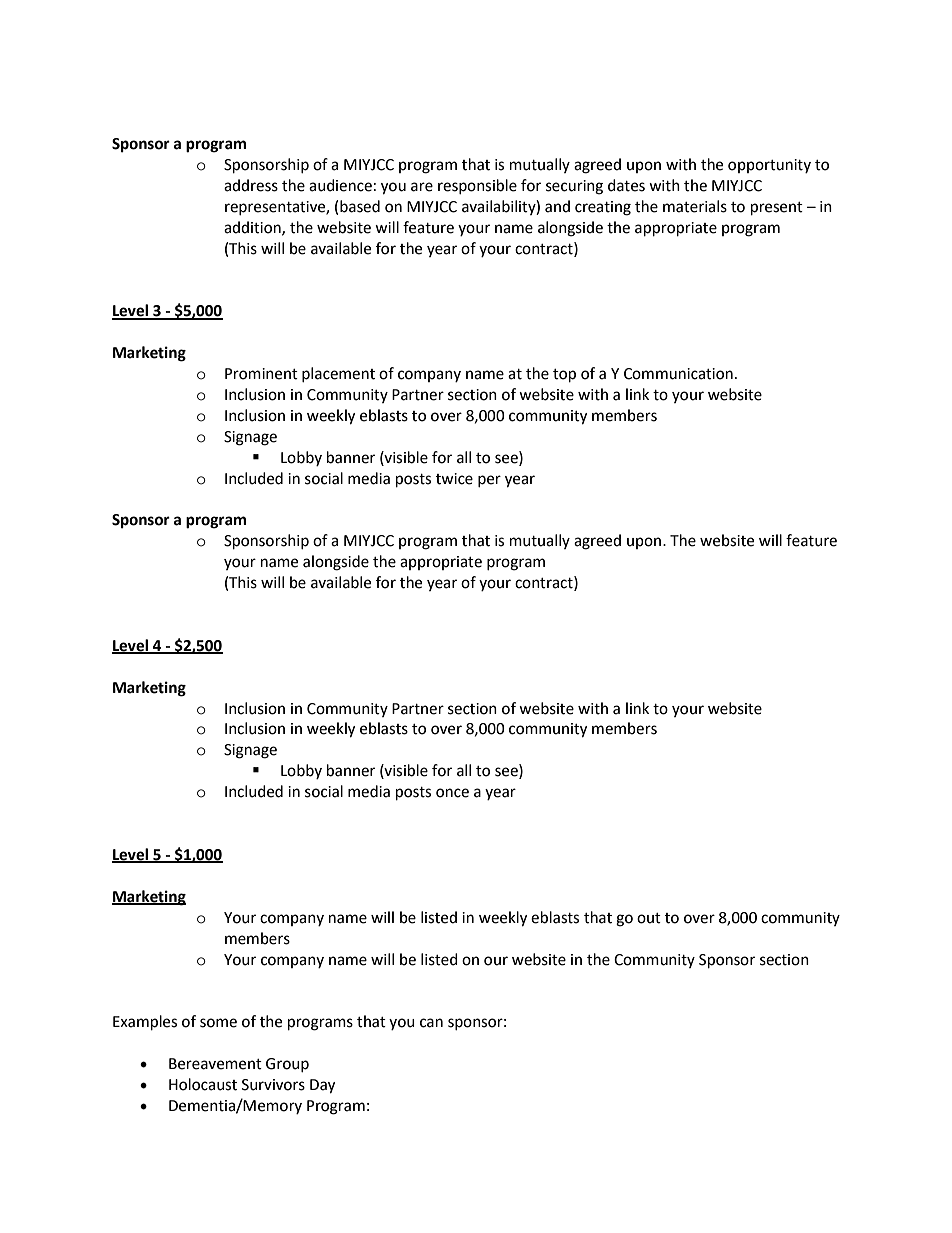 The width and height of the image is (952, 1233). Describe the element at coordinates (695, 206) in the image. I see `materials` at that location.
